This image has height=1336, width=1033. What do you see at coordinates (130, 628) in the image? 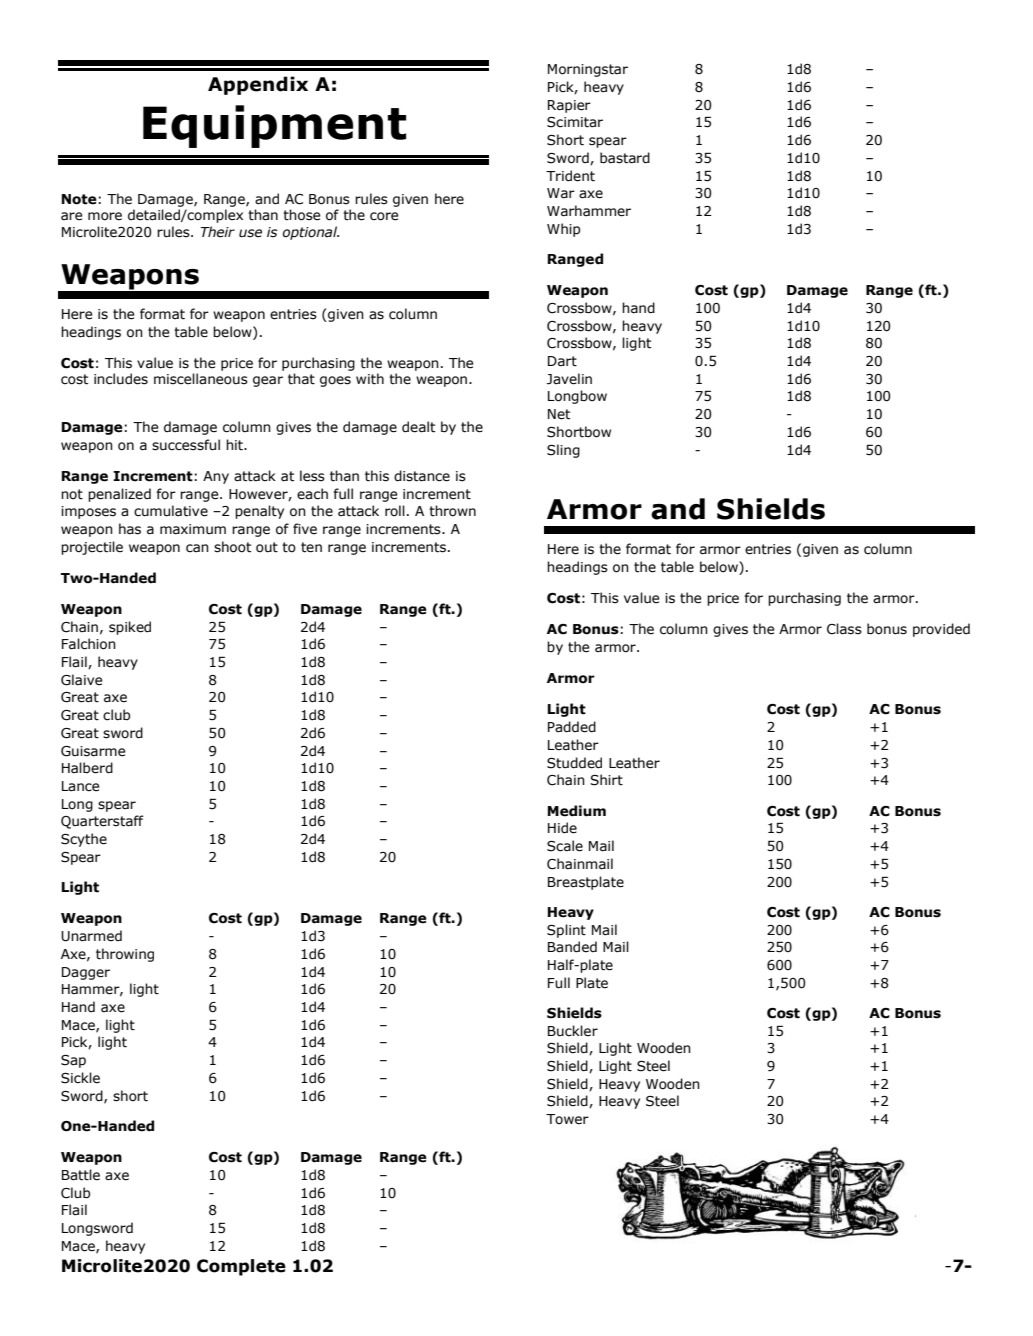
I see `spiked` at bounding box center [130, 628].
